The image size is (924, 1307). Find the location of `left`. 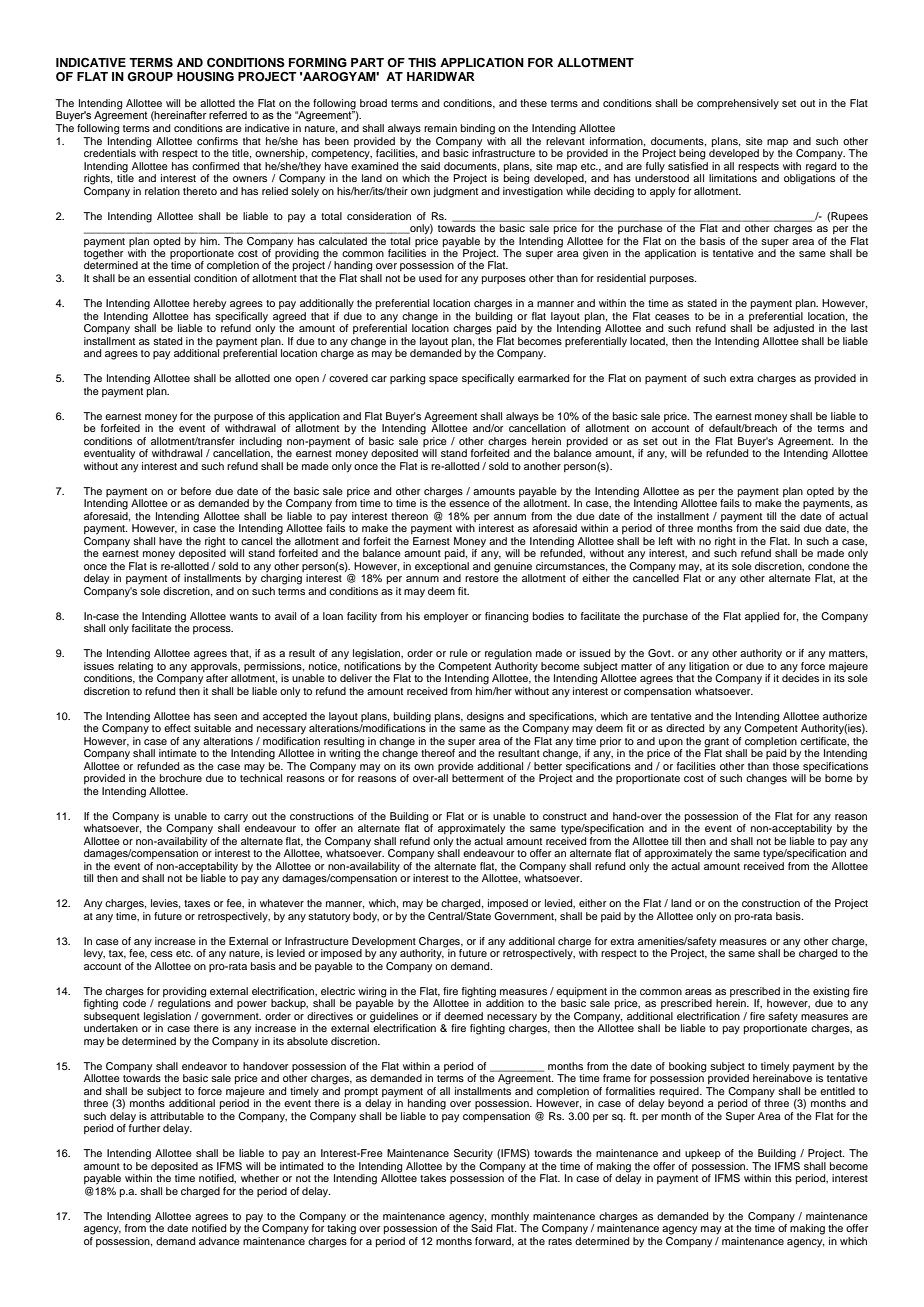

left is located at coordinates (666, 541).
